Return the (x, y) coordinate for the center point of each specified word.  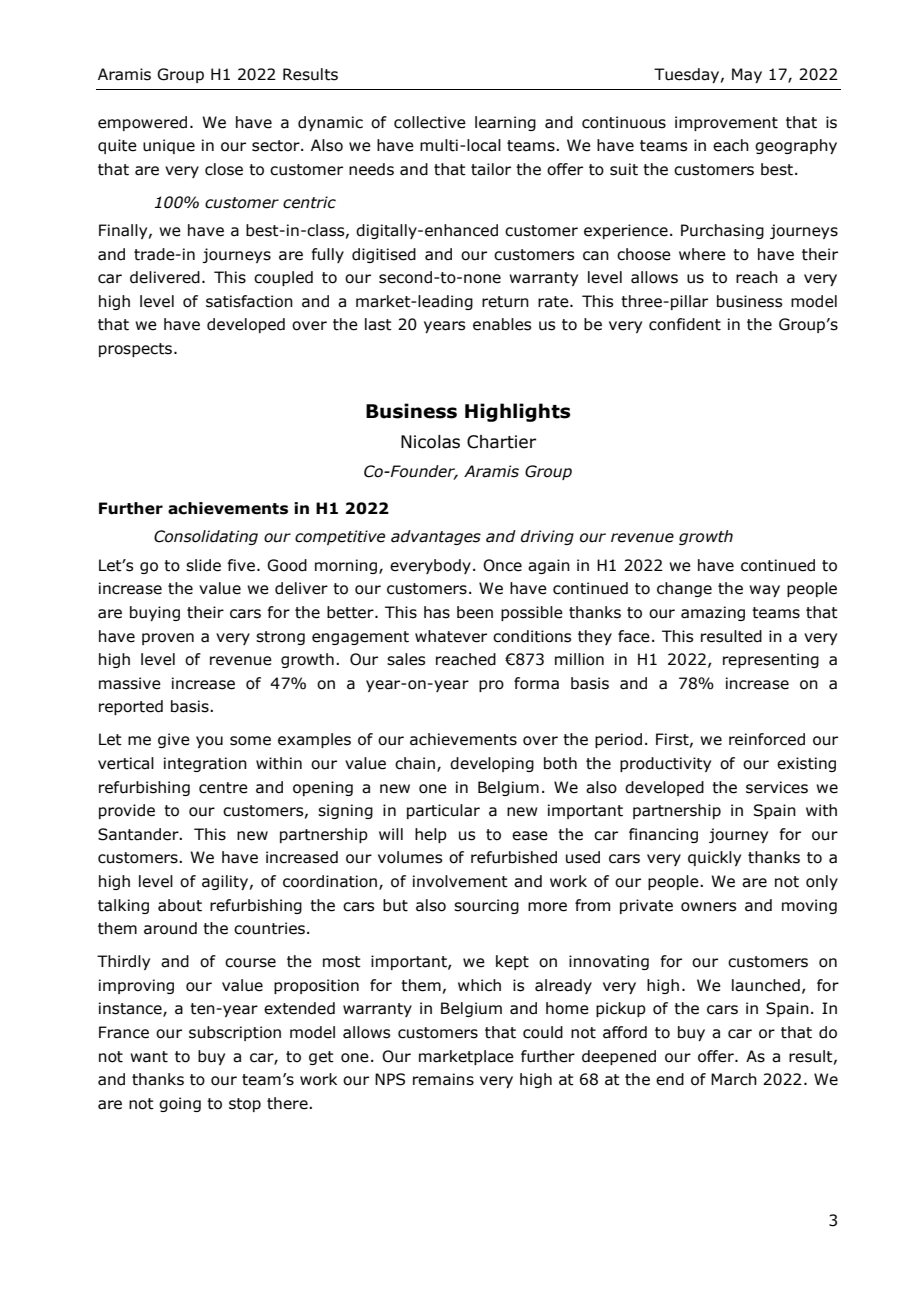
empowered (142, 123)
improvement (726, 123)
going (180, 1104)
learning (505, 123)
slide (203, 565)
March (734, 1079)
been (475, 612)
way (764, 591)
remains (443, 1079)
